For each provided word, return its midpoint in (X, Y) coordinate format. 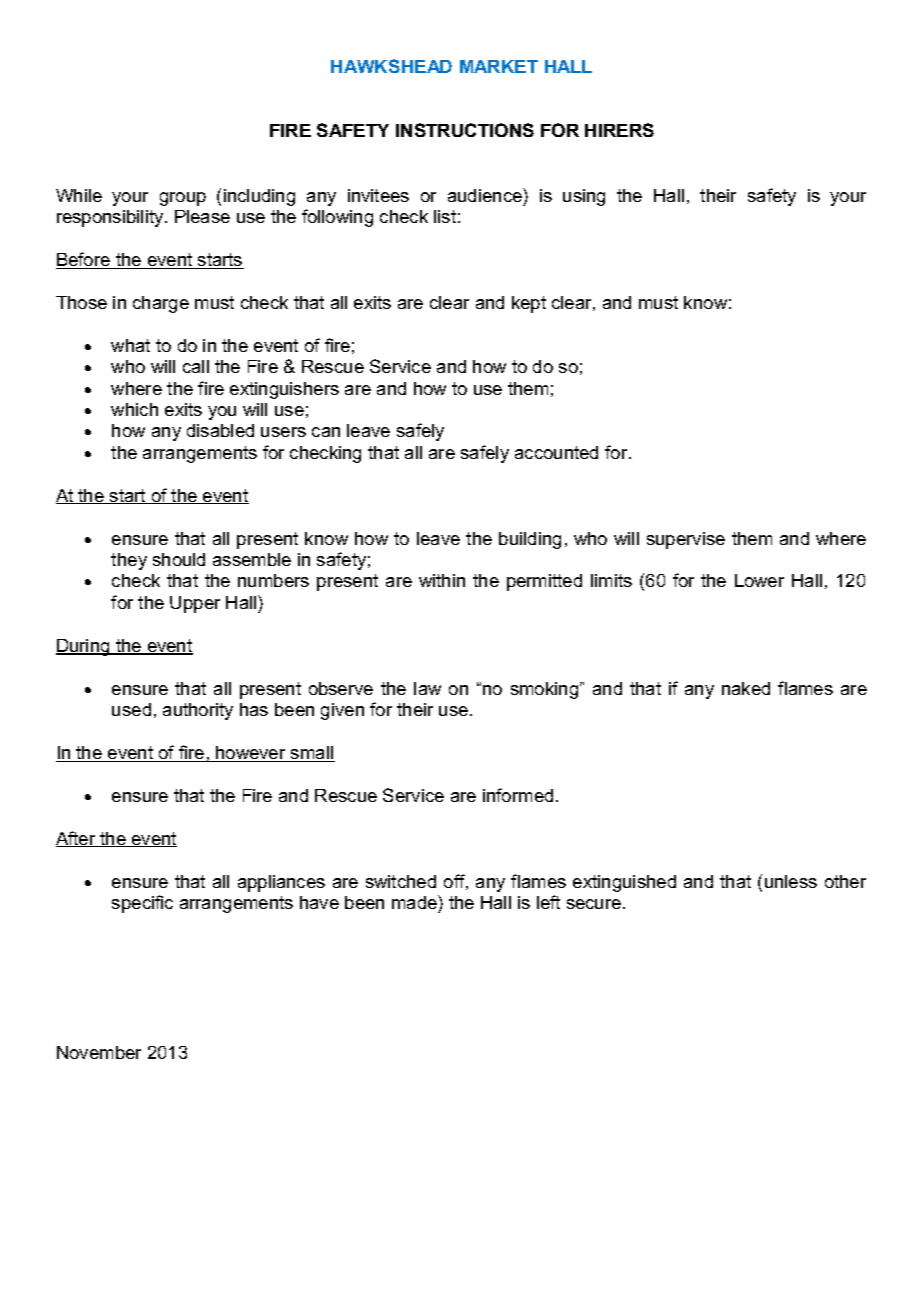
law (427, 688)
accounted (556, 452)
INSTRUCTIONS (465, 130)
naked (746, 688)
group (183, 199)
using (584, 197)
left (548, 902)
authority (198, 711)
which (134, 409)
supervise (686, 540)
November (99, 1052)
